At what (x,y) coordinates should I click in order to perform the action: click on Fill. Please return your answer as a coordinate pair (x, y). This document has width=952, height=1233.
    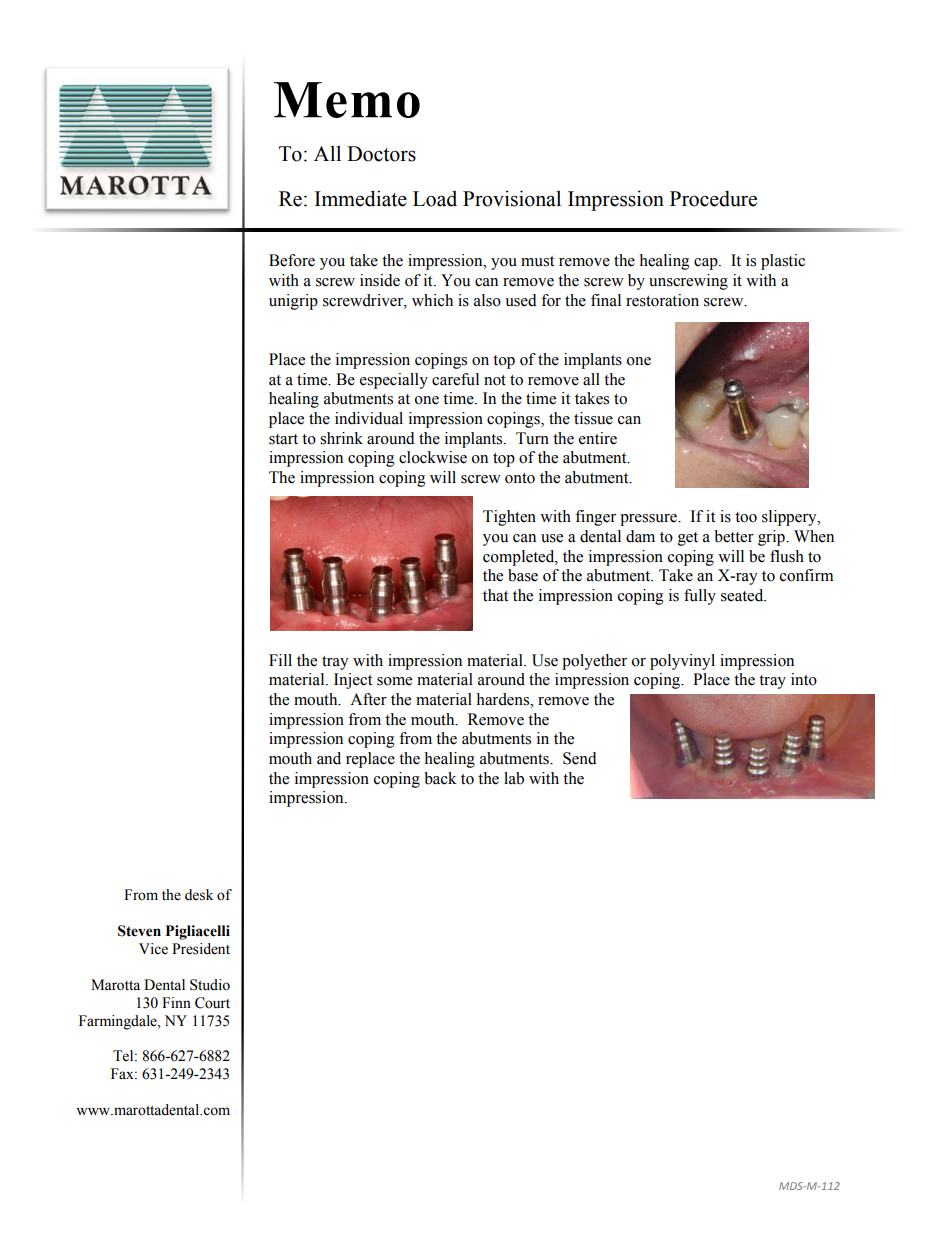
    Looking at the image, I should click on (280, 660).
